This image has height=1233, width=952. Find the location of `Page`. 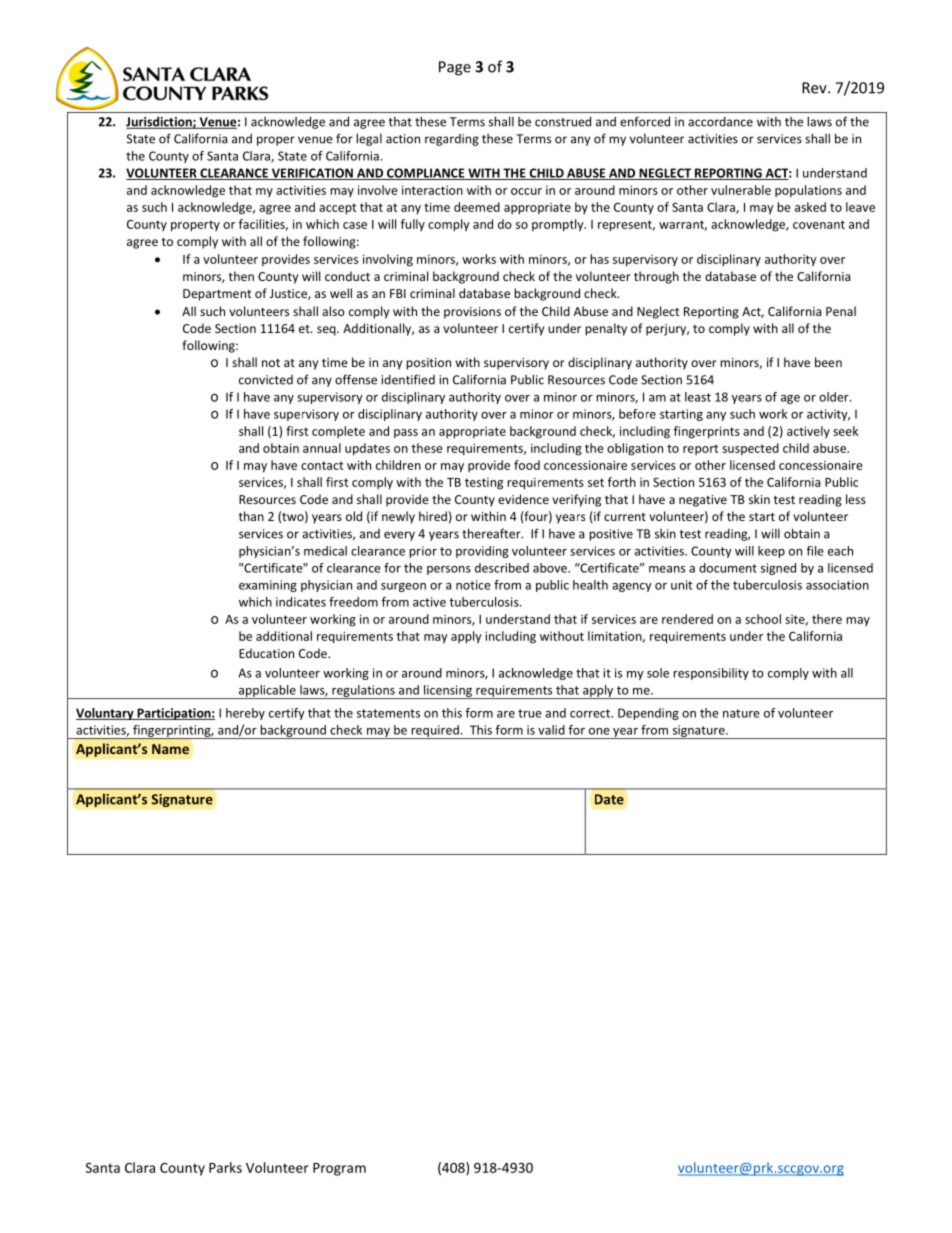

Page is located at coordinates (455, 68).
